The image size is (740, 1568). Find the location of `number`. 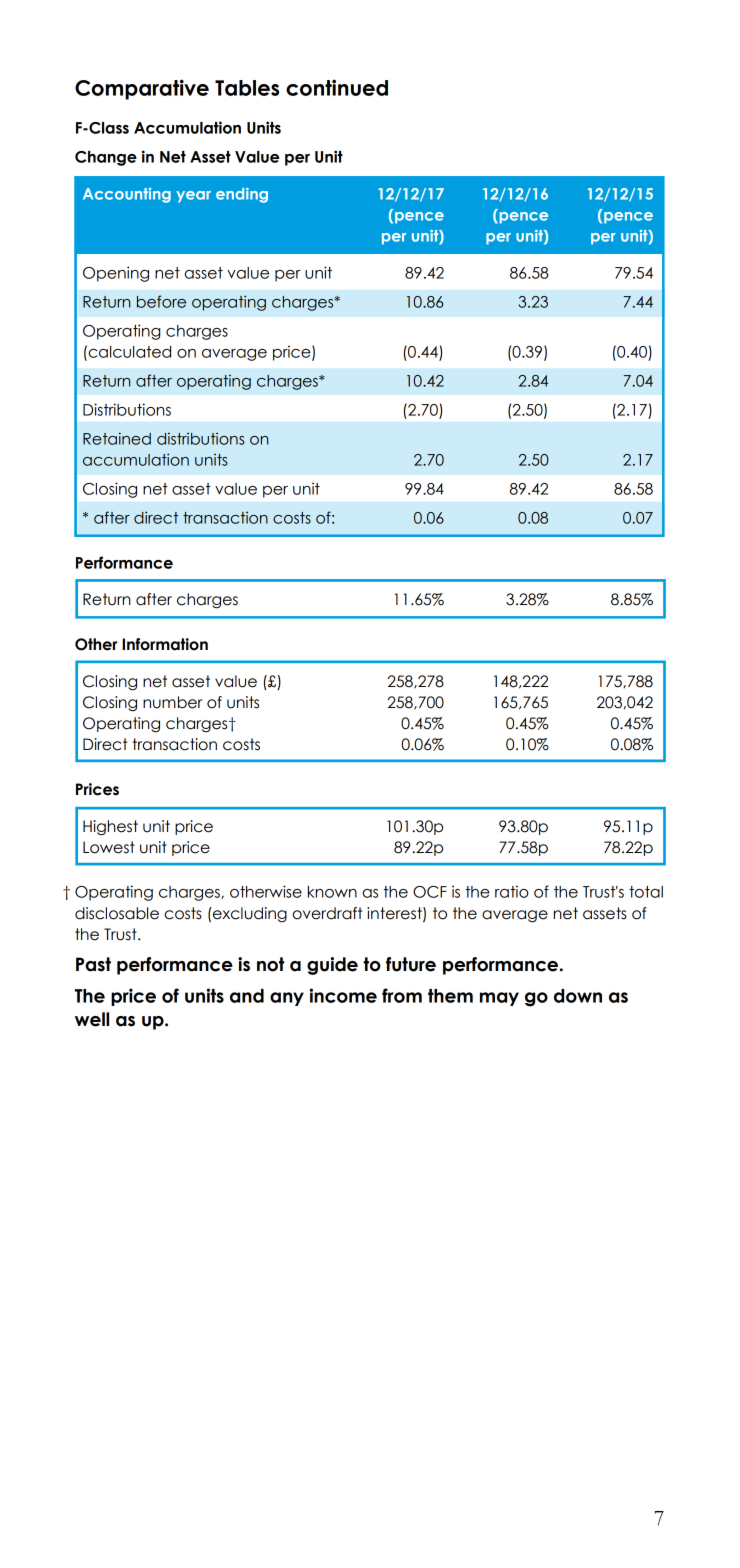

number is located at coordinates (173, 702).
